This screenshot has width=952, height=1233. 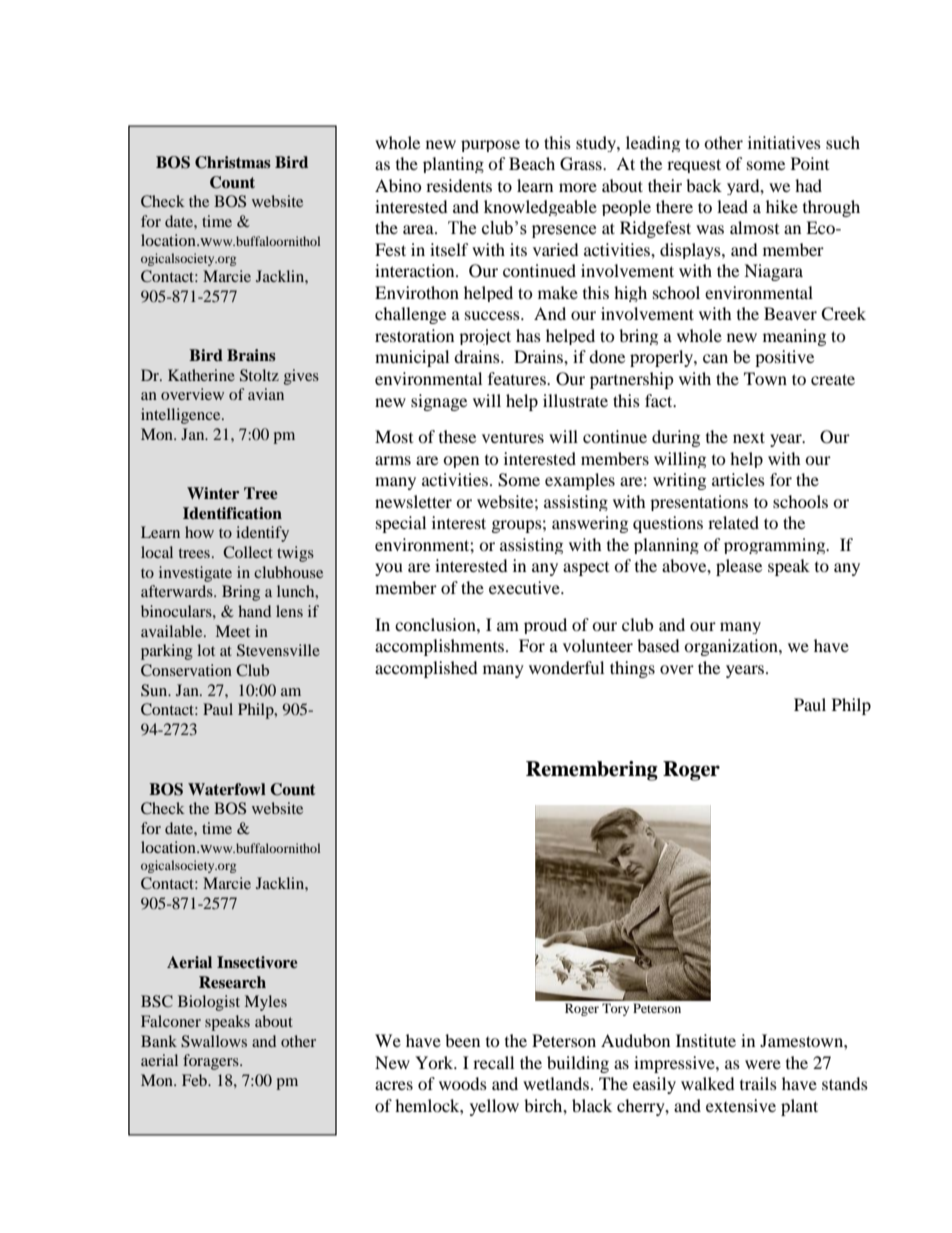 What do you see at coordinates (426, 669) in the screenshot?
I see `accomplished` at bounding box center [426, 669].
